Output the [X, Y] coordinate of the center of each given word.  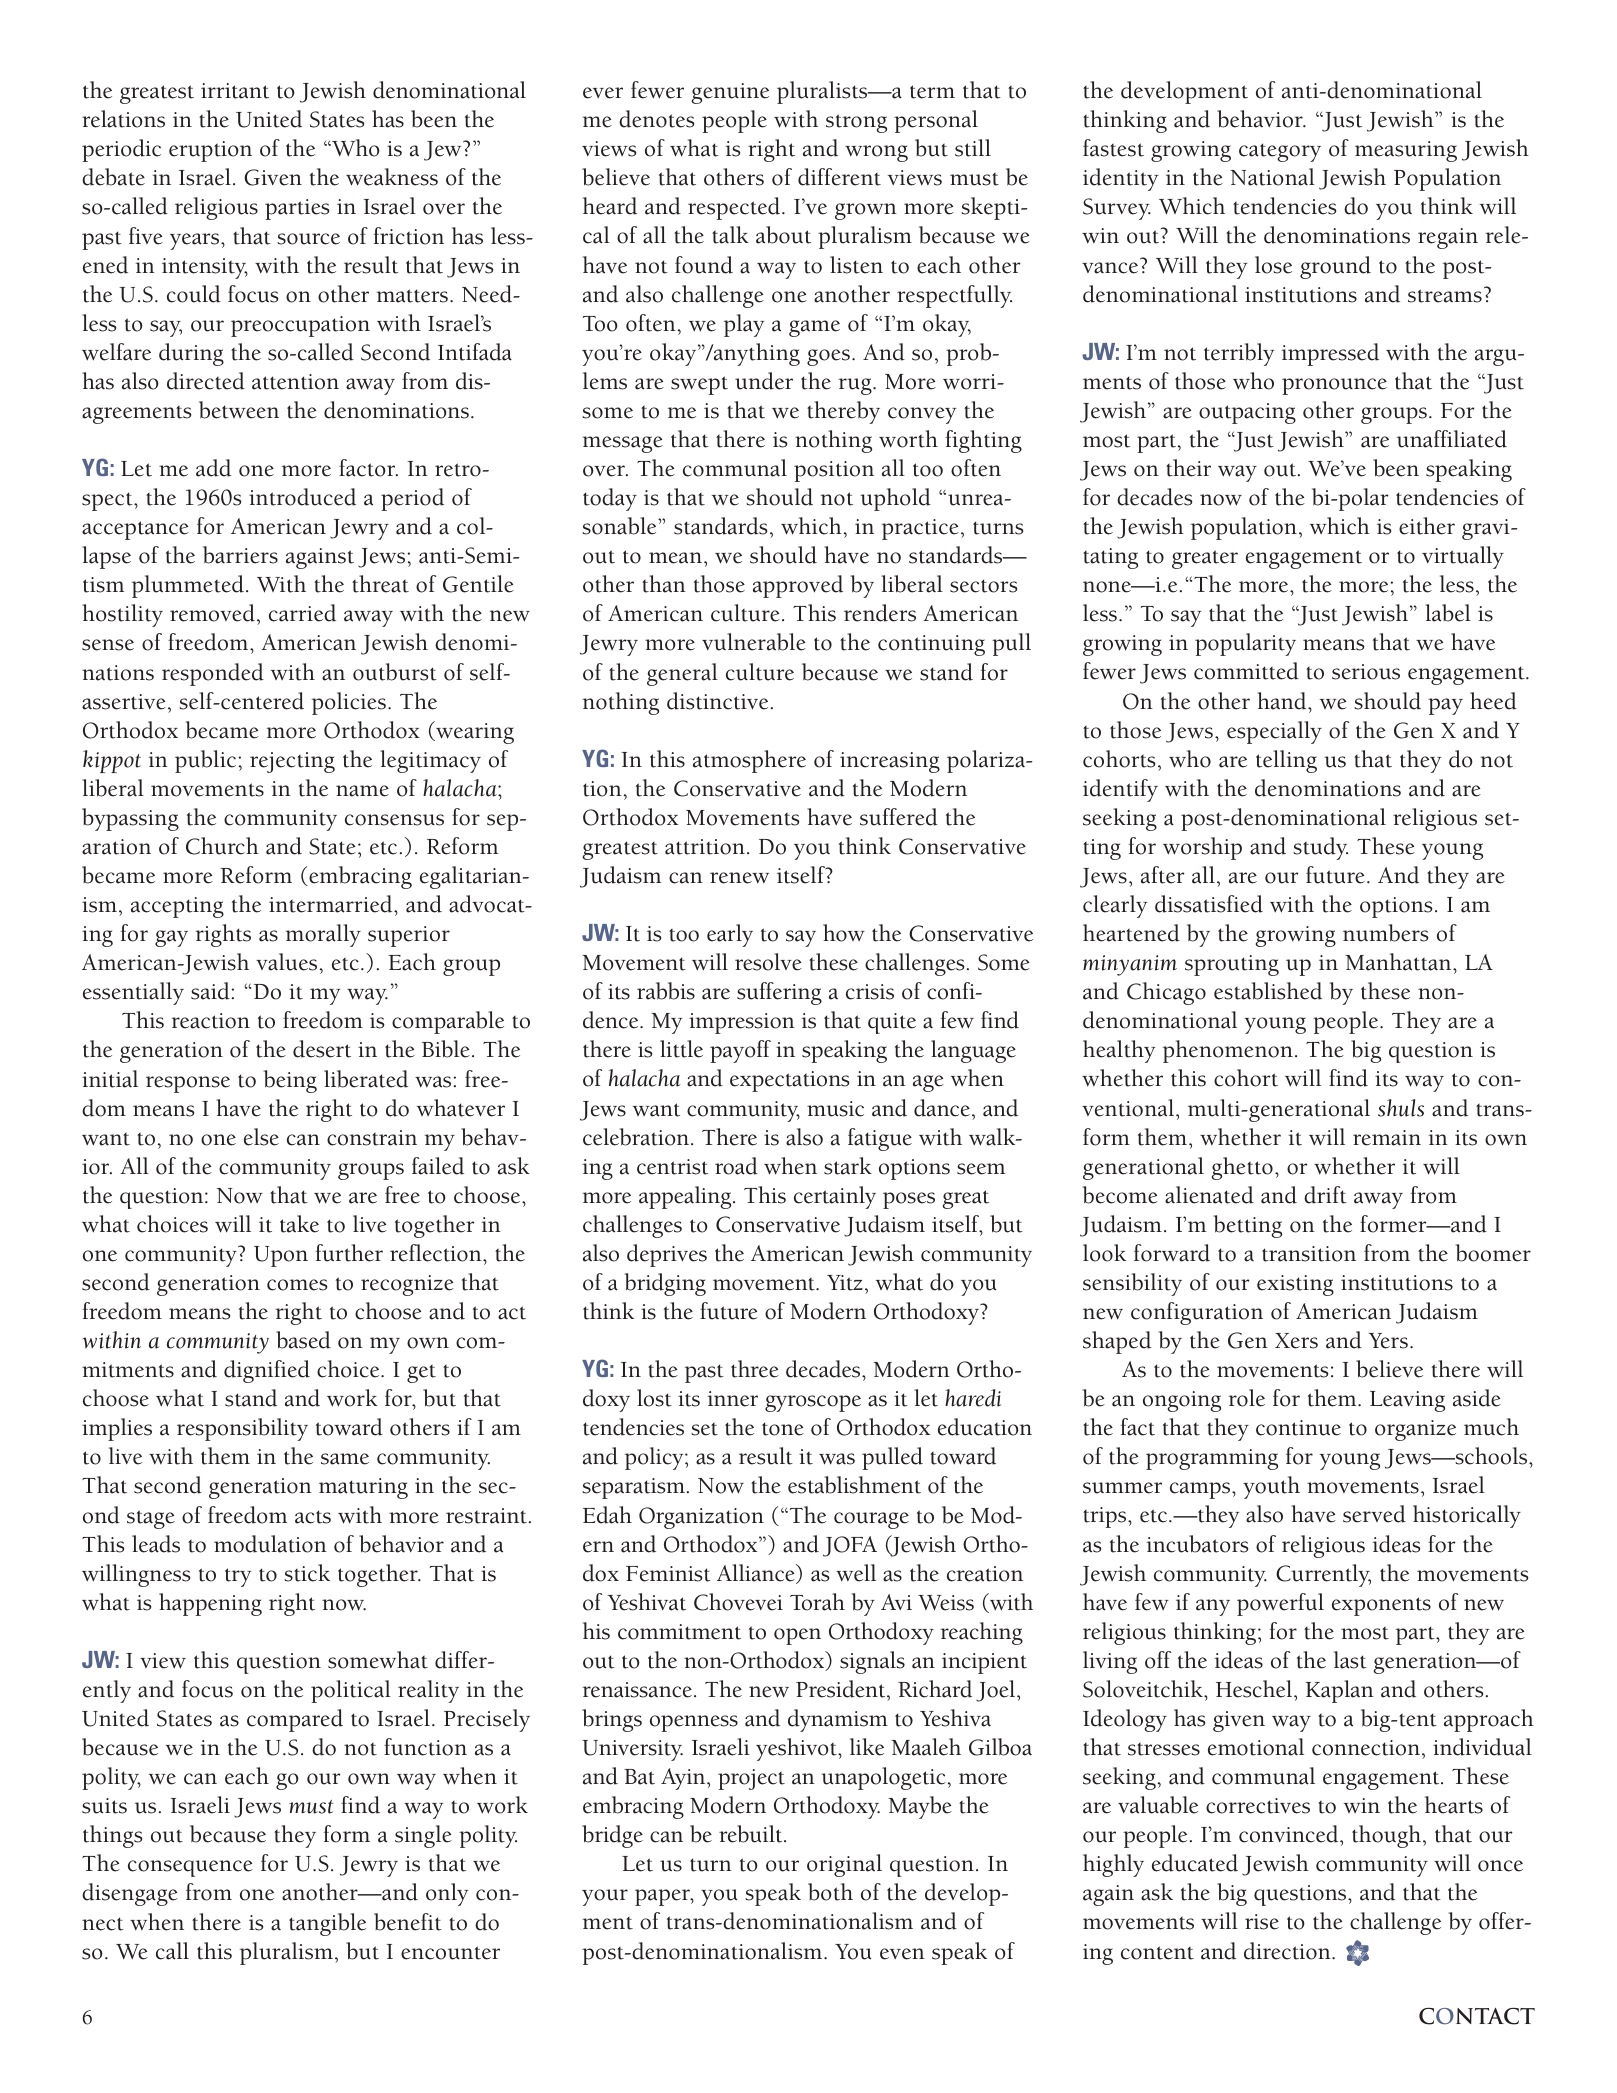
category [1280, 152]
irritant [235, 91]
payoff [740, 1051]
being [290, 1081]
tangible [327, 1924]
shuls [1401, 1108]
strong [856, 123]
